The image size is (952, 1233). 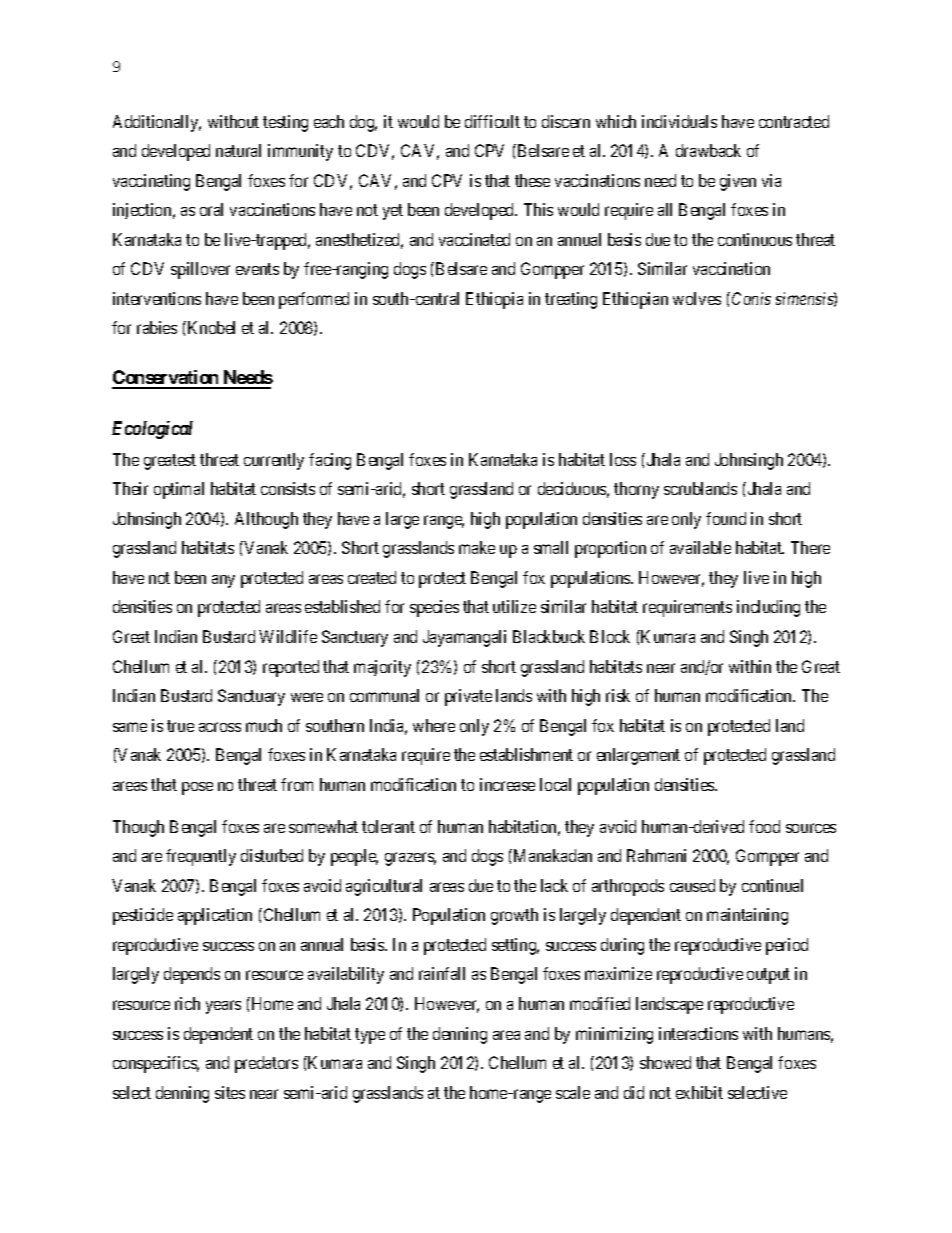 I want to click on food, so click(x=764, y=826).
